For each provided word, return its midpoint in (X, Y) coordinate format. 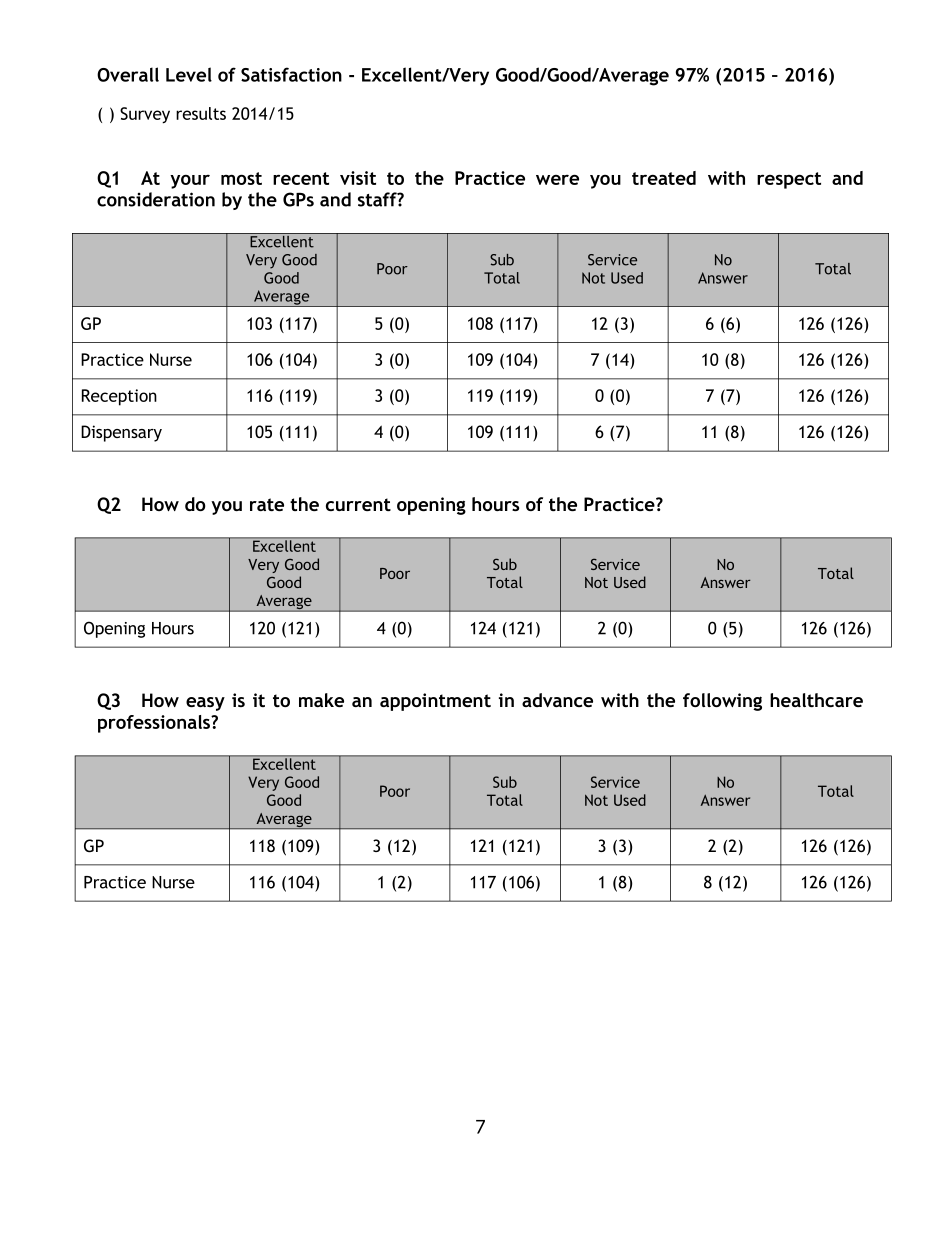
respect (789, 180)
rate (267, 504)
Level (189, 74)
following (722, 702)
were (557, 179)
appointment (435, 702)
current (358, 504)
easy (205, 704)
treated (664, 178)
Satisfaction (291, 74)
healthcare (816, 700)
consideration (156, 199)
